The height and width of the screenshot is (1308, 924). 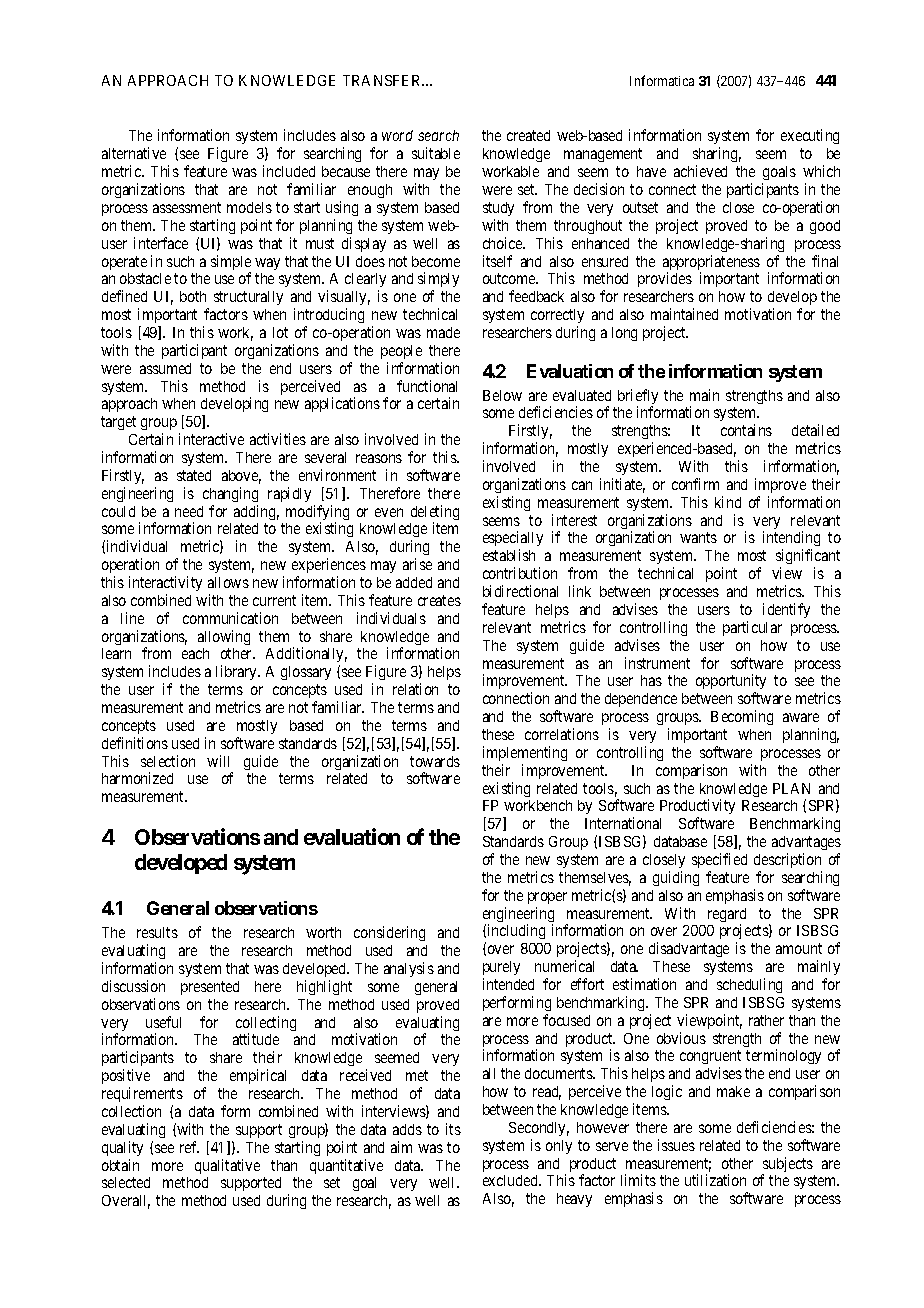 I want to click on study, so click(x=498, y=209).
